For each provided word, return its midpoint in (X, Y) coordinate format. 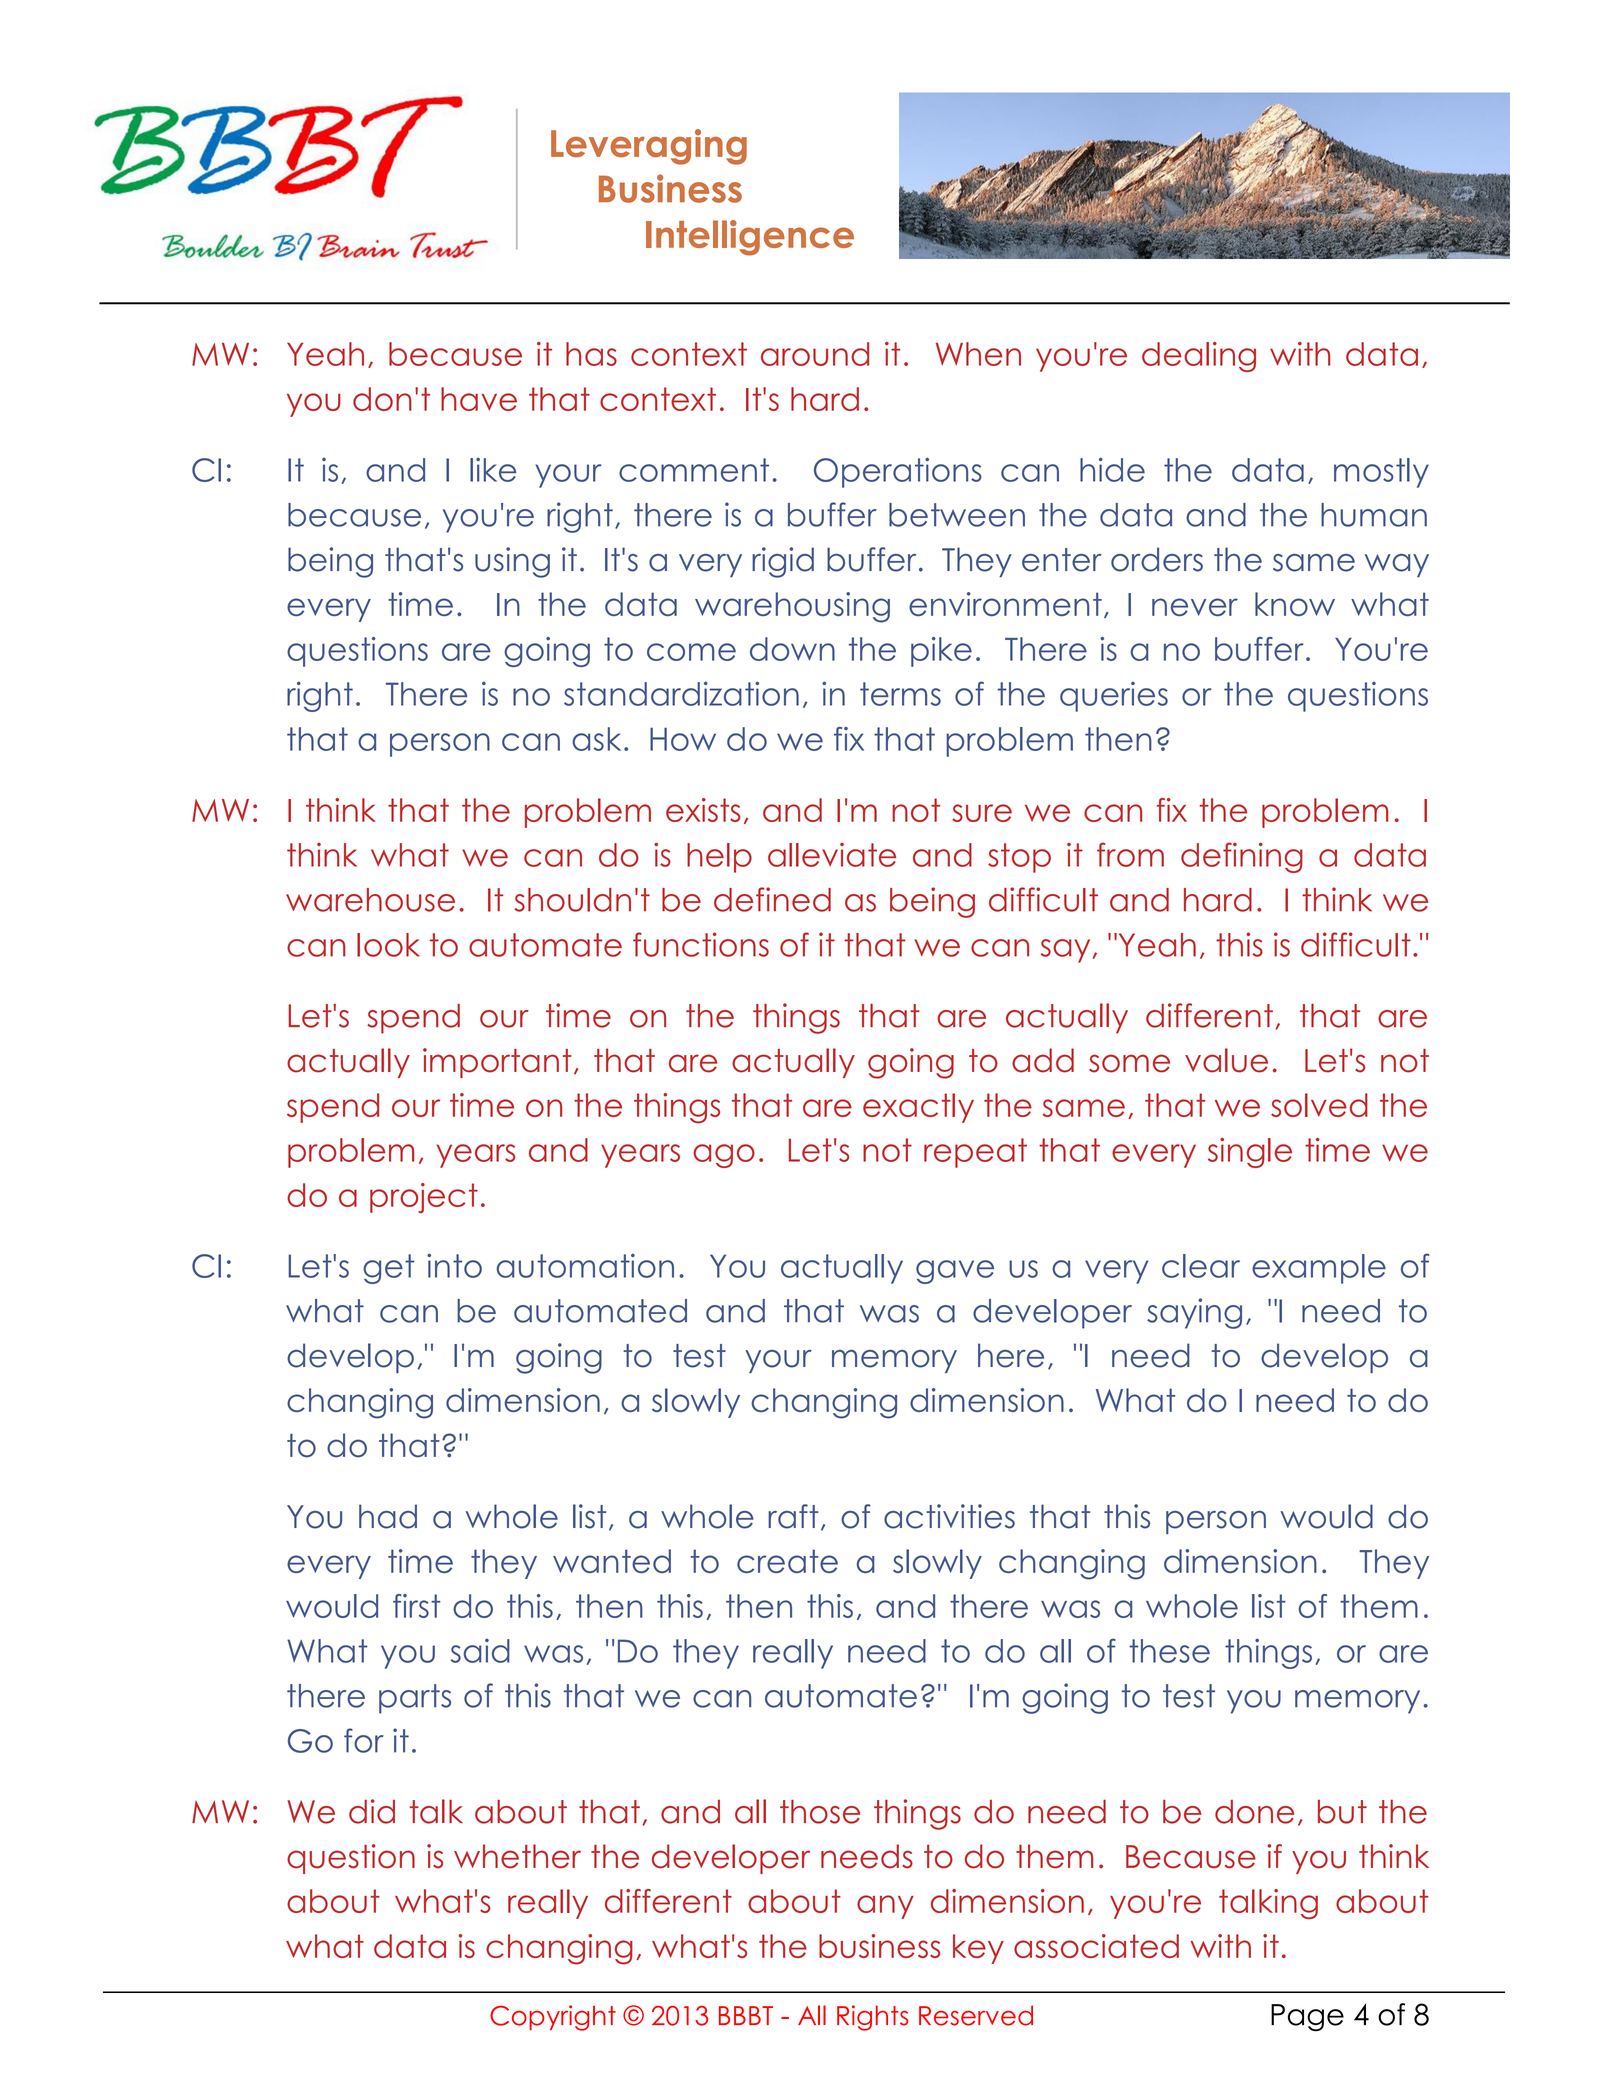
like (493, 470)
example (1319, 1269)
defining (1242, 857)
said (480, 1650)
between (957, 515)
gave (955, 1272)
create (787, 1561)
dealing (1199, 357)
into (454, 1265)
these (1169, 1651)
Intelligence (750, 238)
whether (517, 1856)
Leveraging (649, 147)
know (1295, 604)
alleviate (832, 855)
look (388, 945)
